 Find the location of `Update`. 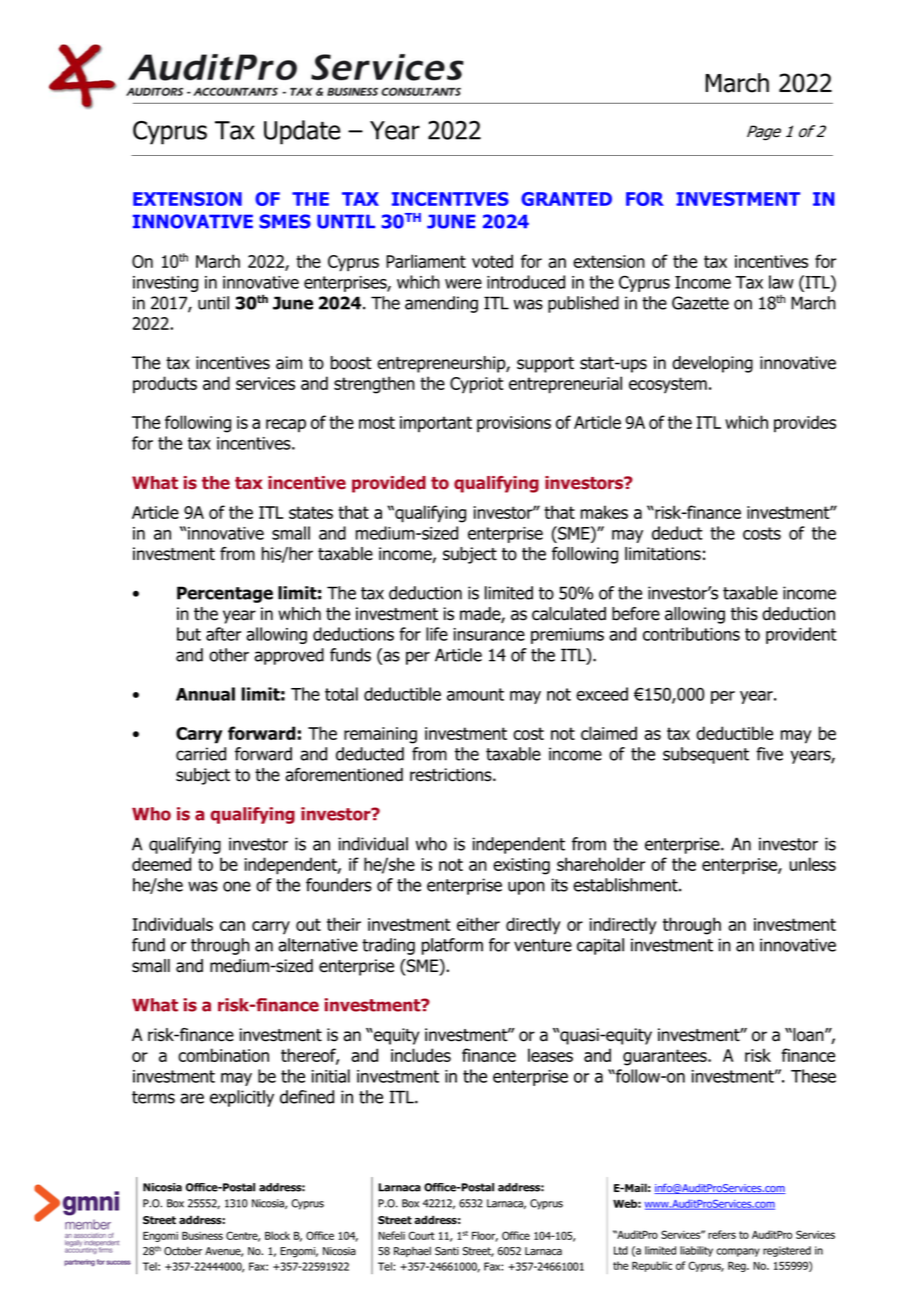

Update is located at coordinates (302, 132).
